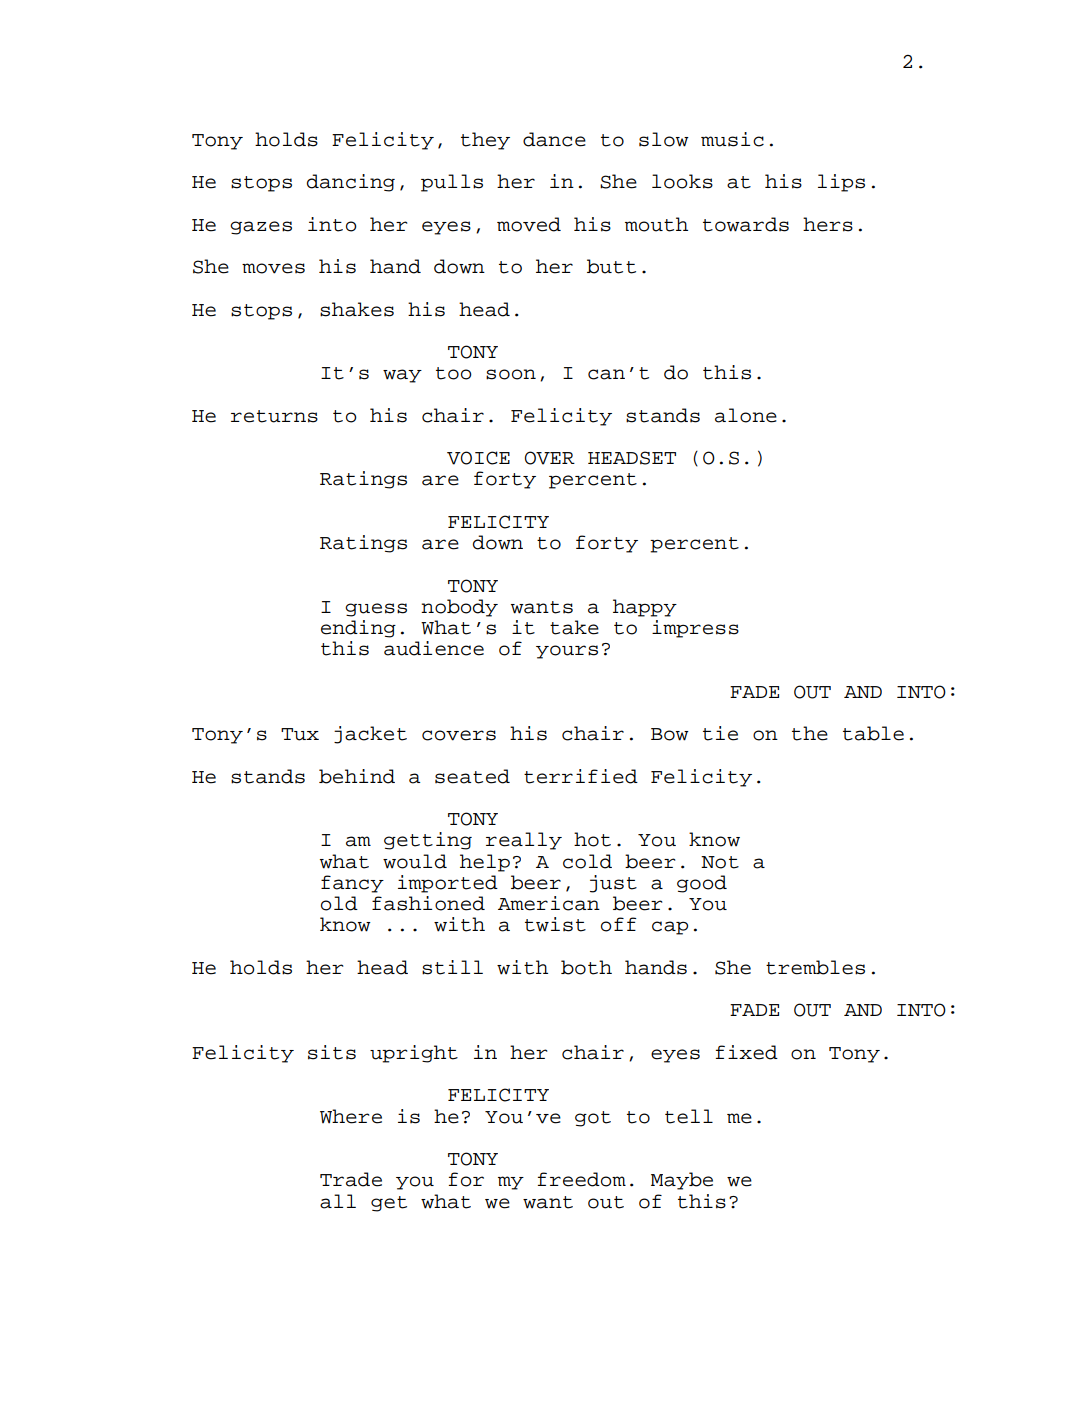 The height and width of the screenshot is (1407, 1087). I want to click on dance, so click(554, 139).
